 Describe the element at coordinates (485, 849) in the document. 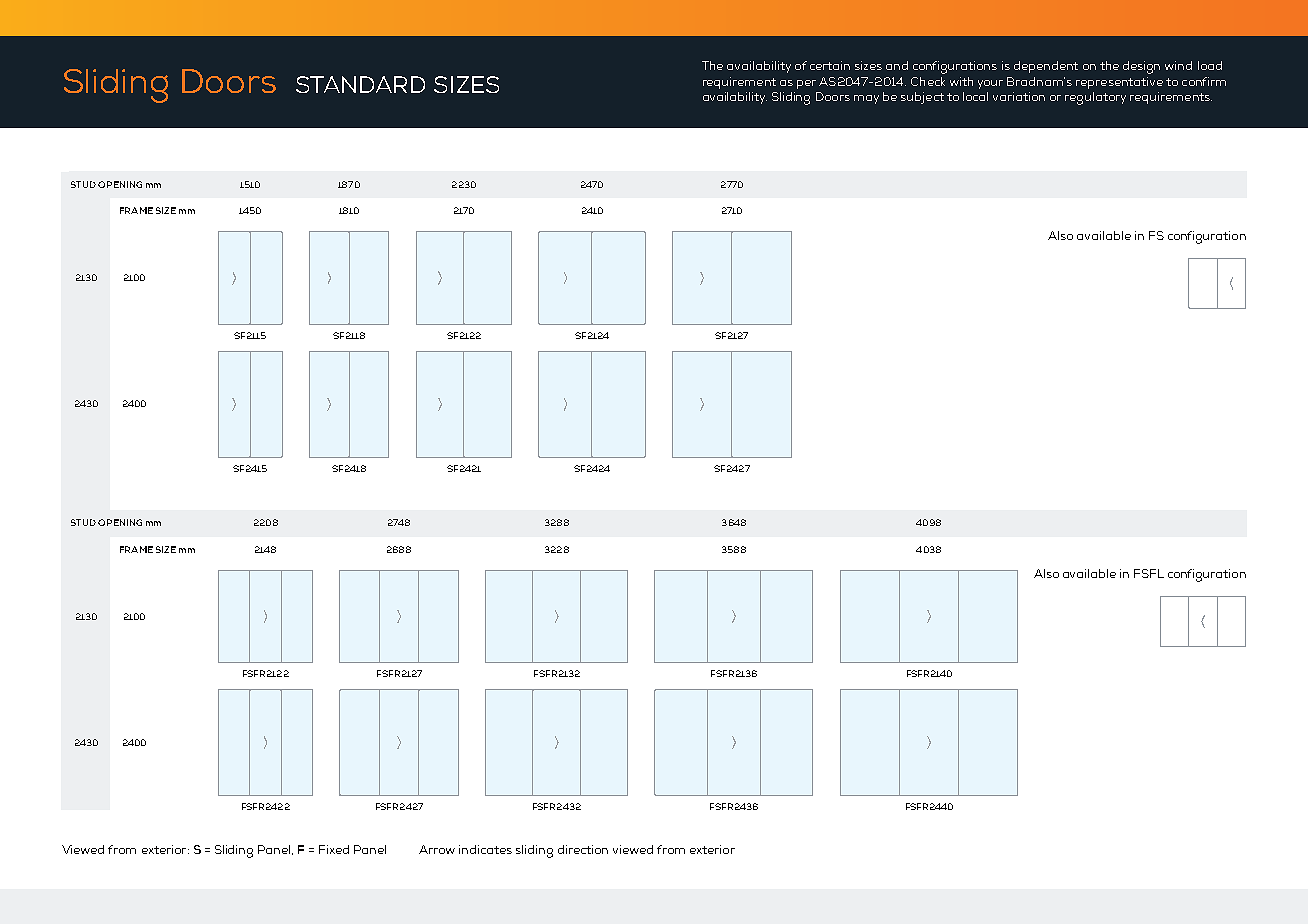

I see `indicates` at that location.
